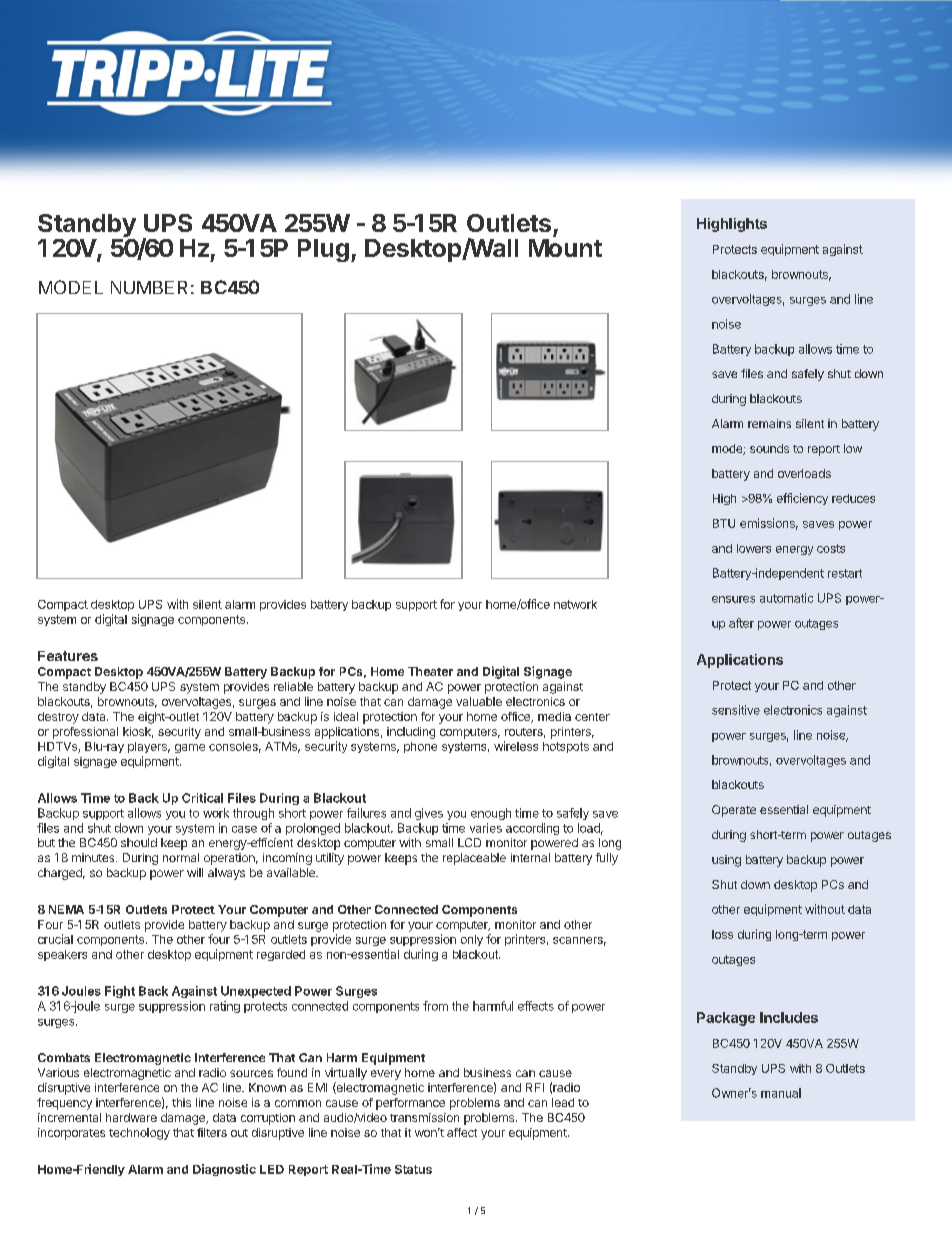 The image size is (952, 1233). What do you see at coordinates (754, 548) in the image?
I see `lowers` at bounding box center [754, 548].
